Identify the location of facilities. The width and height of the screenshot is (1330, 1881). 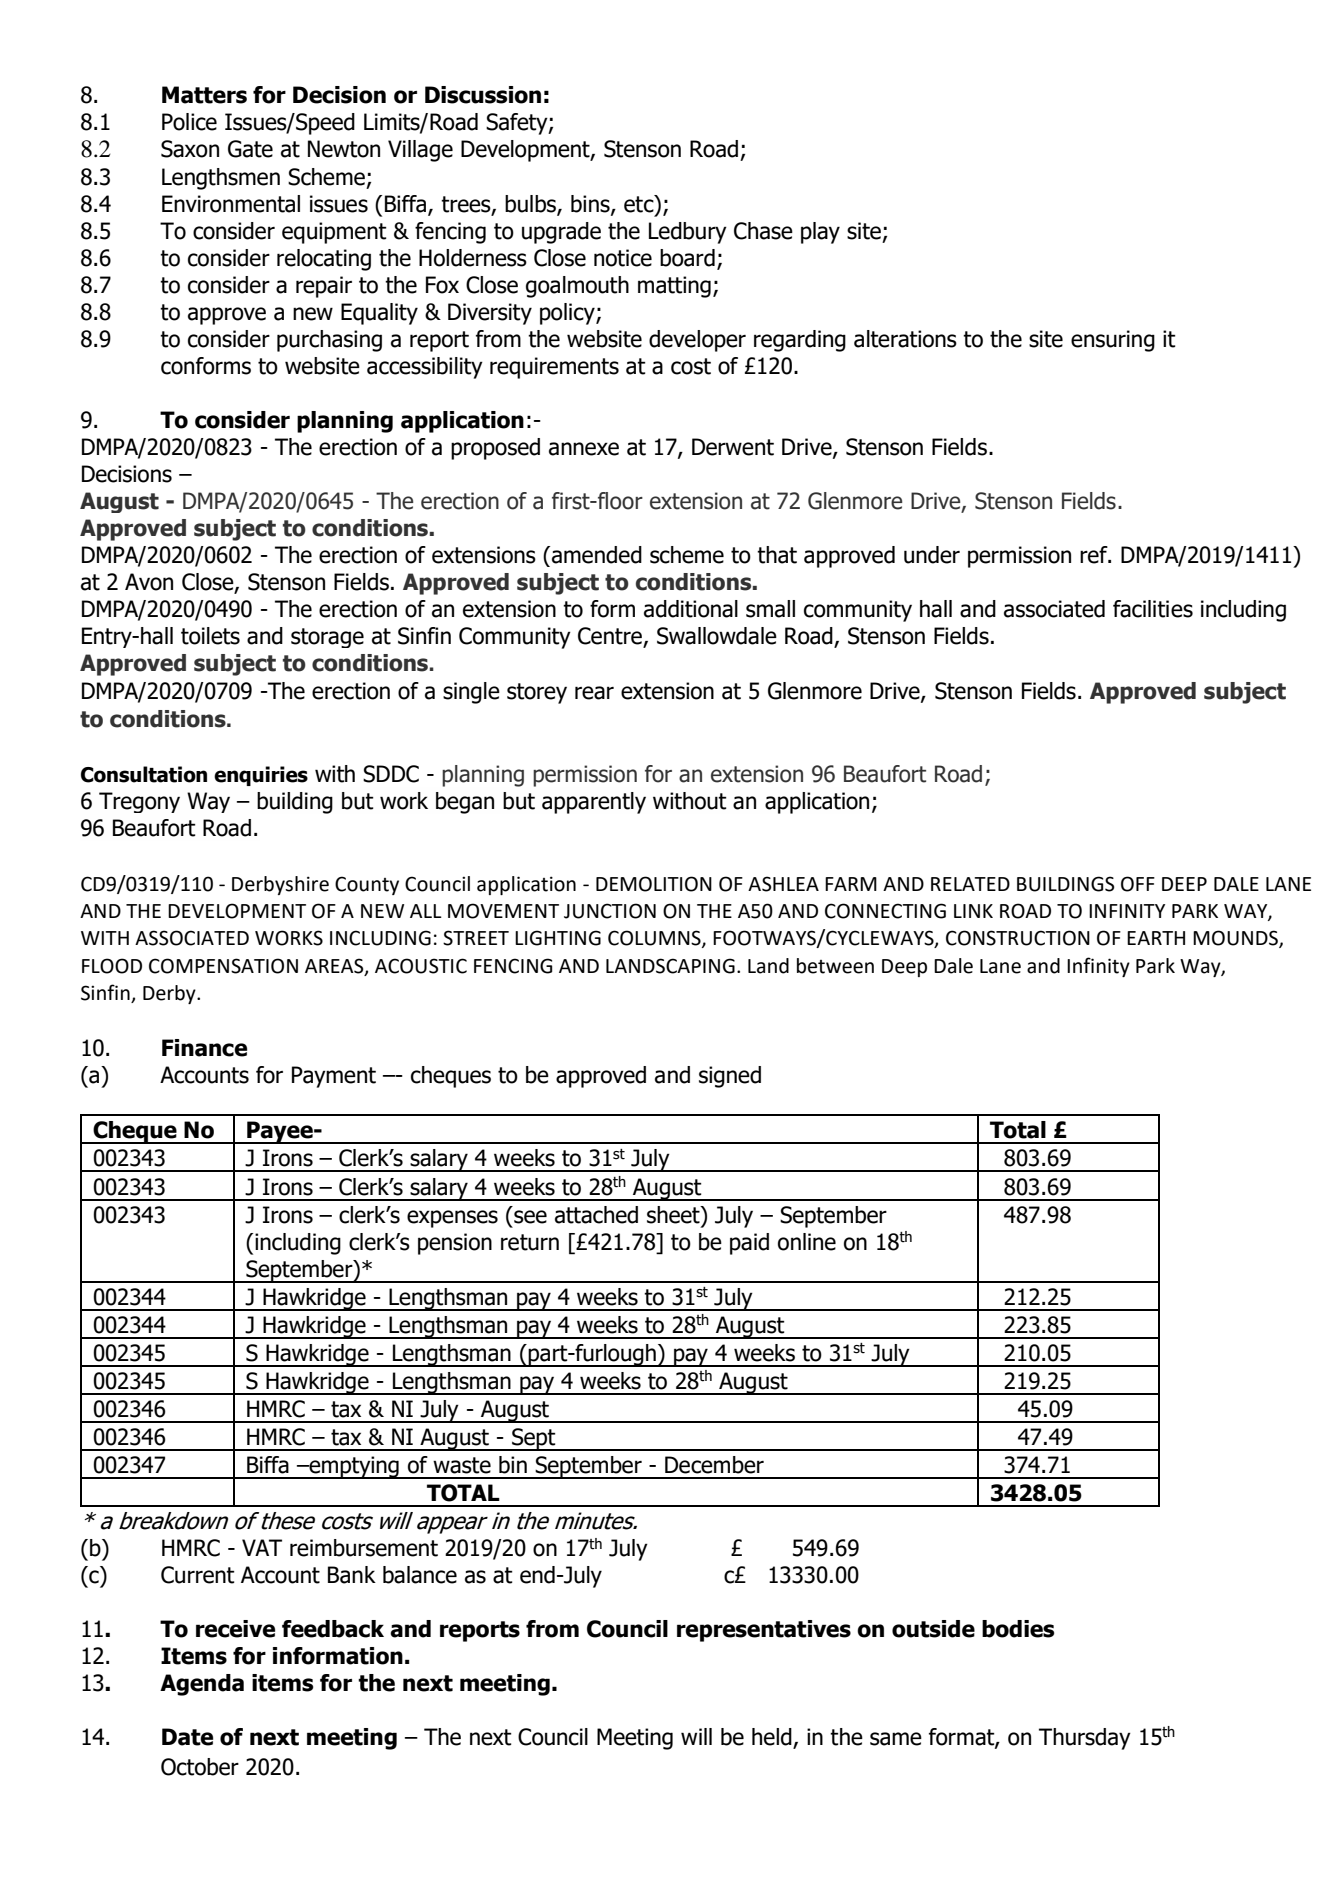
(1153, 609).
